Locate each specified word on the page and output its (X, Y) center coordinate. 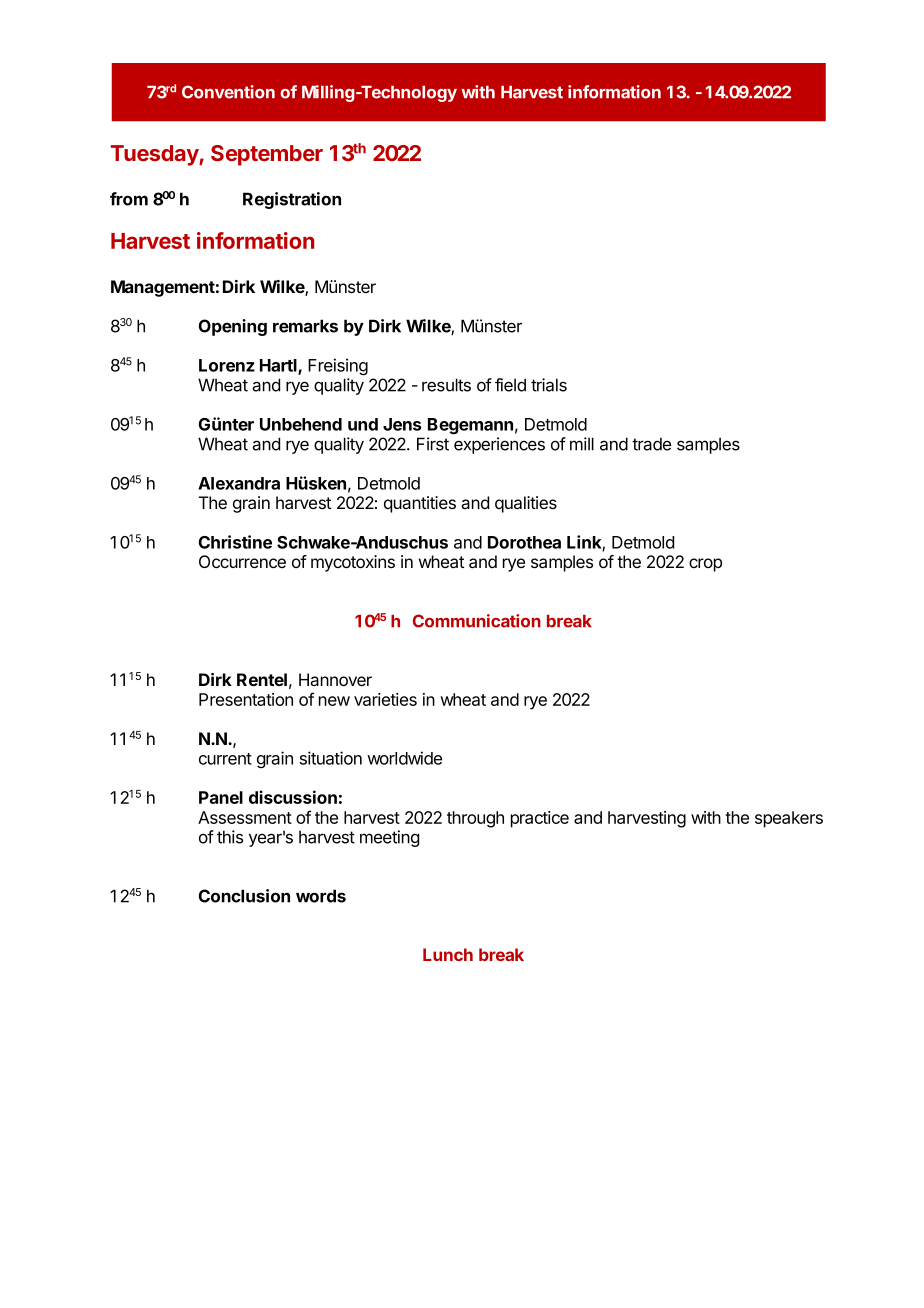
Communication (477, 621)
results (446, 385)
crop (705, 565)
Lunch (448, 954)
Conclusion (244, 896)
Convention (228, 92)
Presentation (246, 699)
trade (651, 444)
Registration (292, 200)
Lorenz (227, 365)
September (267, 155)
